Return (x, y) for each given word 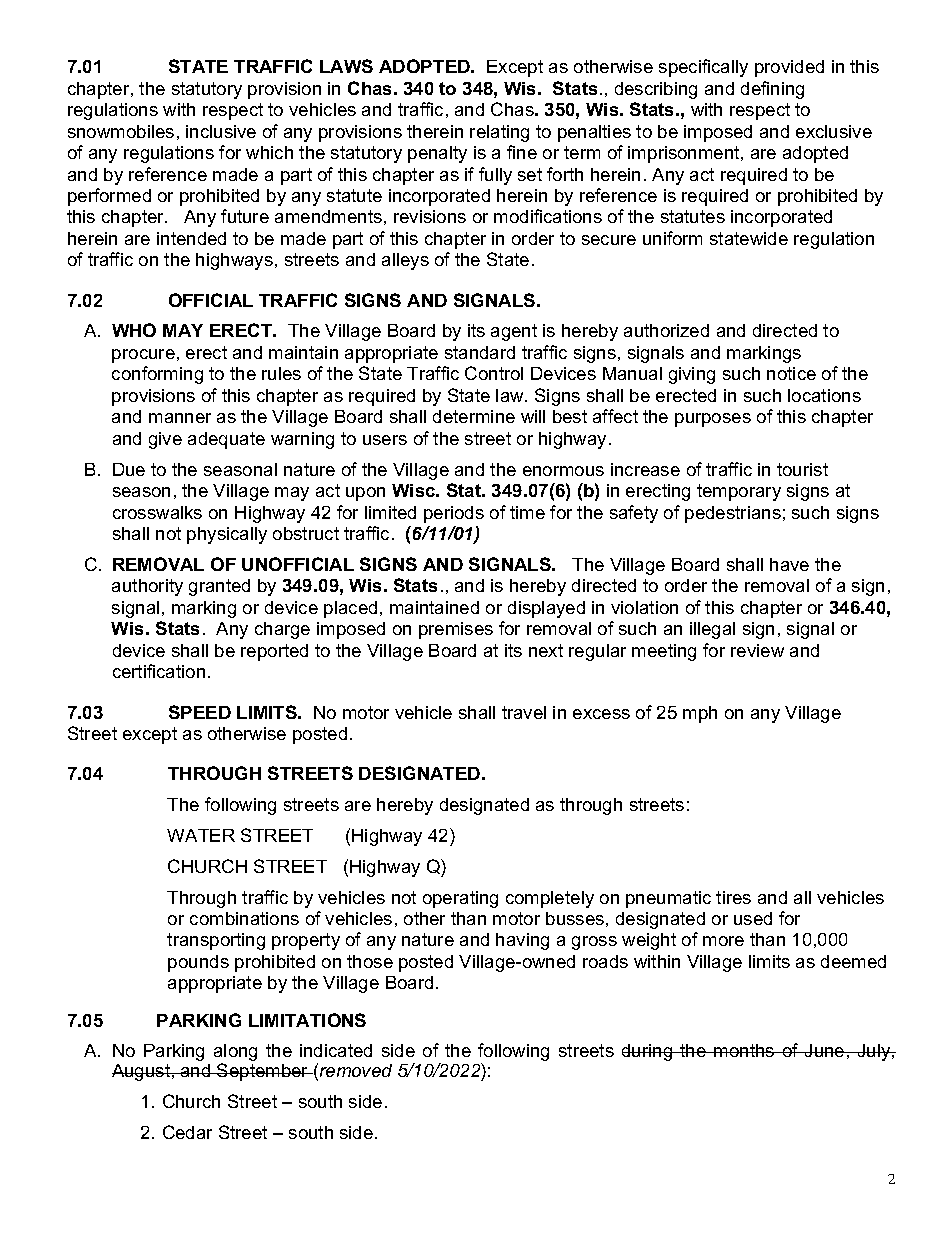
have (789, 564)
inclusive (221, 131)
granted (219, 587)
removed (356, 1070)
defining (772, 90)
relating (499, 133)
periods (454, 514)
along (235, 1052)
